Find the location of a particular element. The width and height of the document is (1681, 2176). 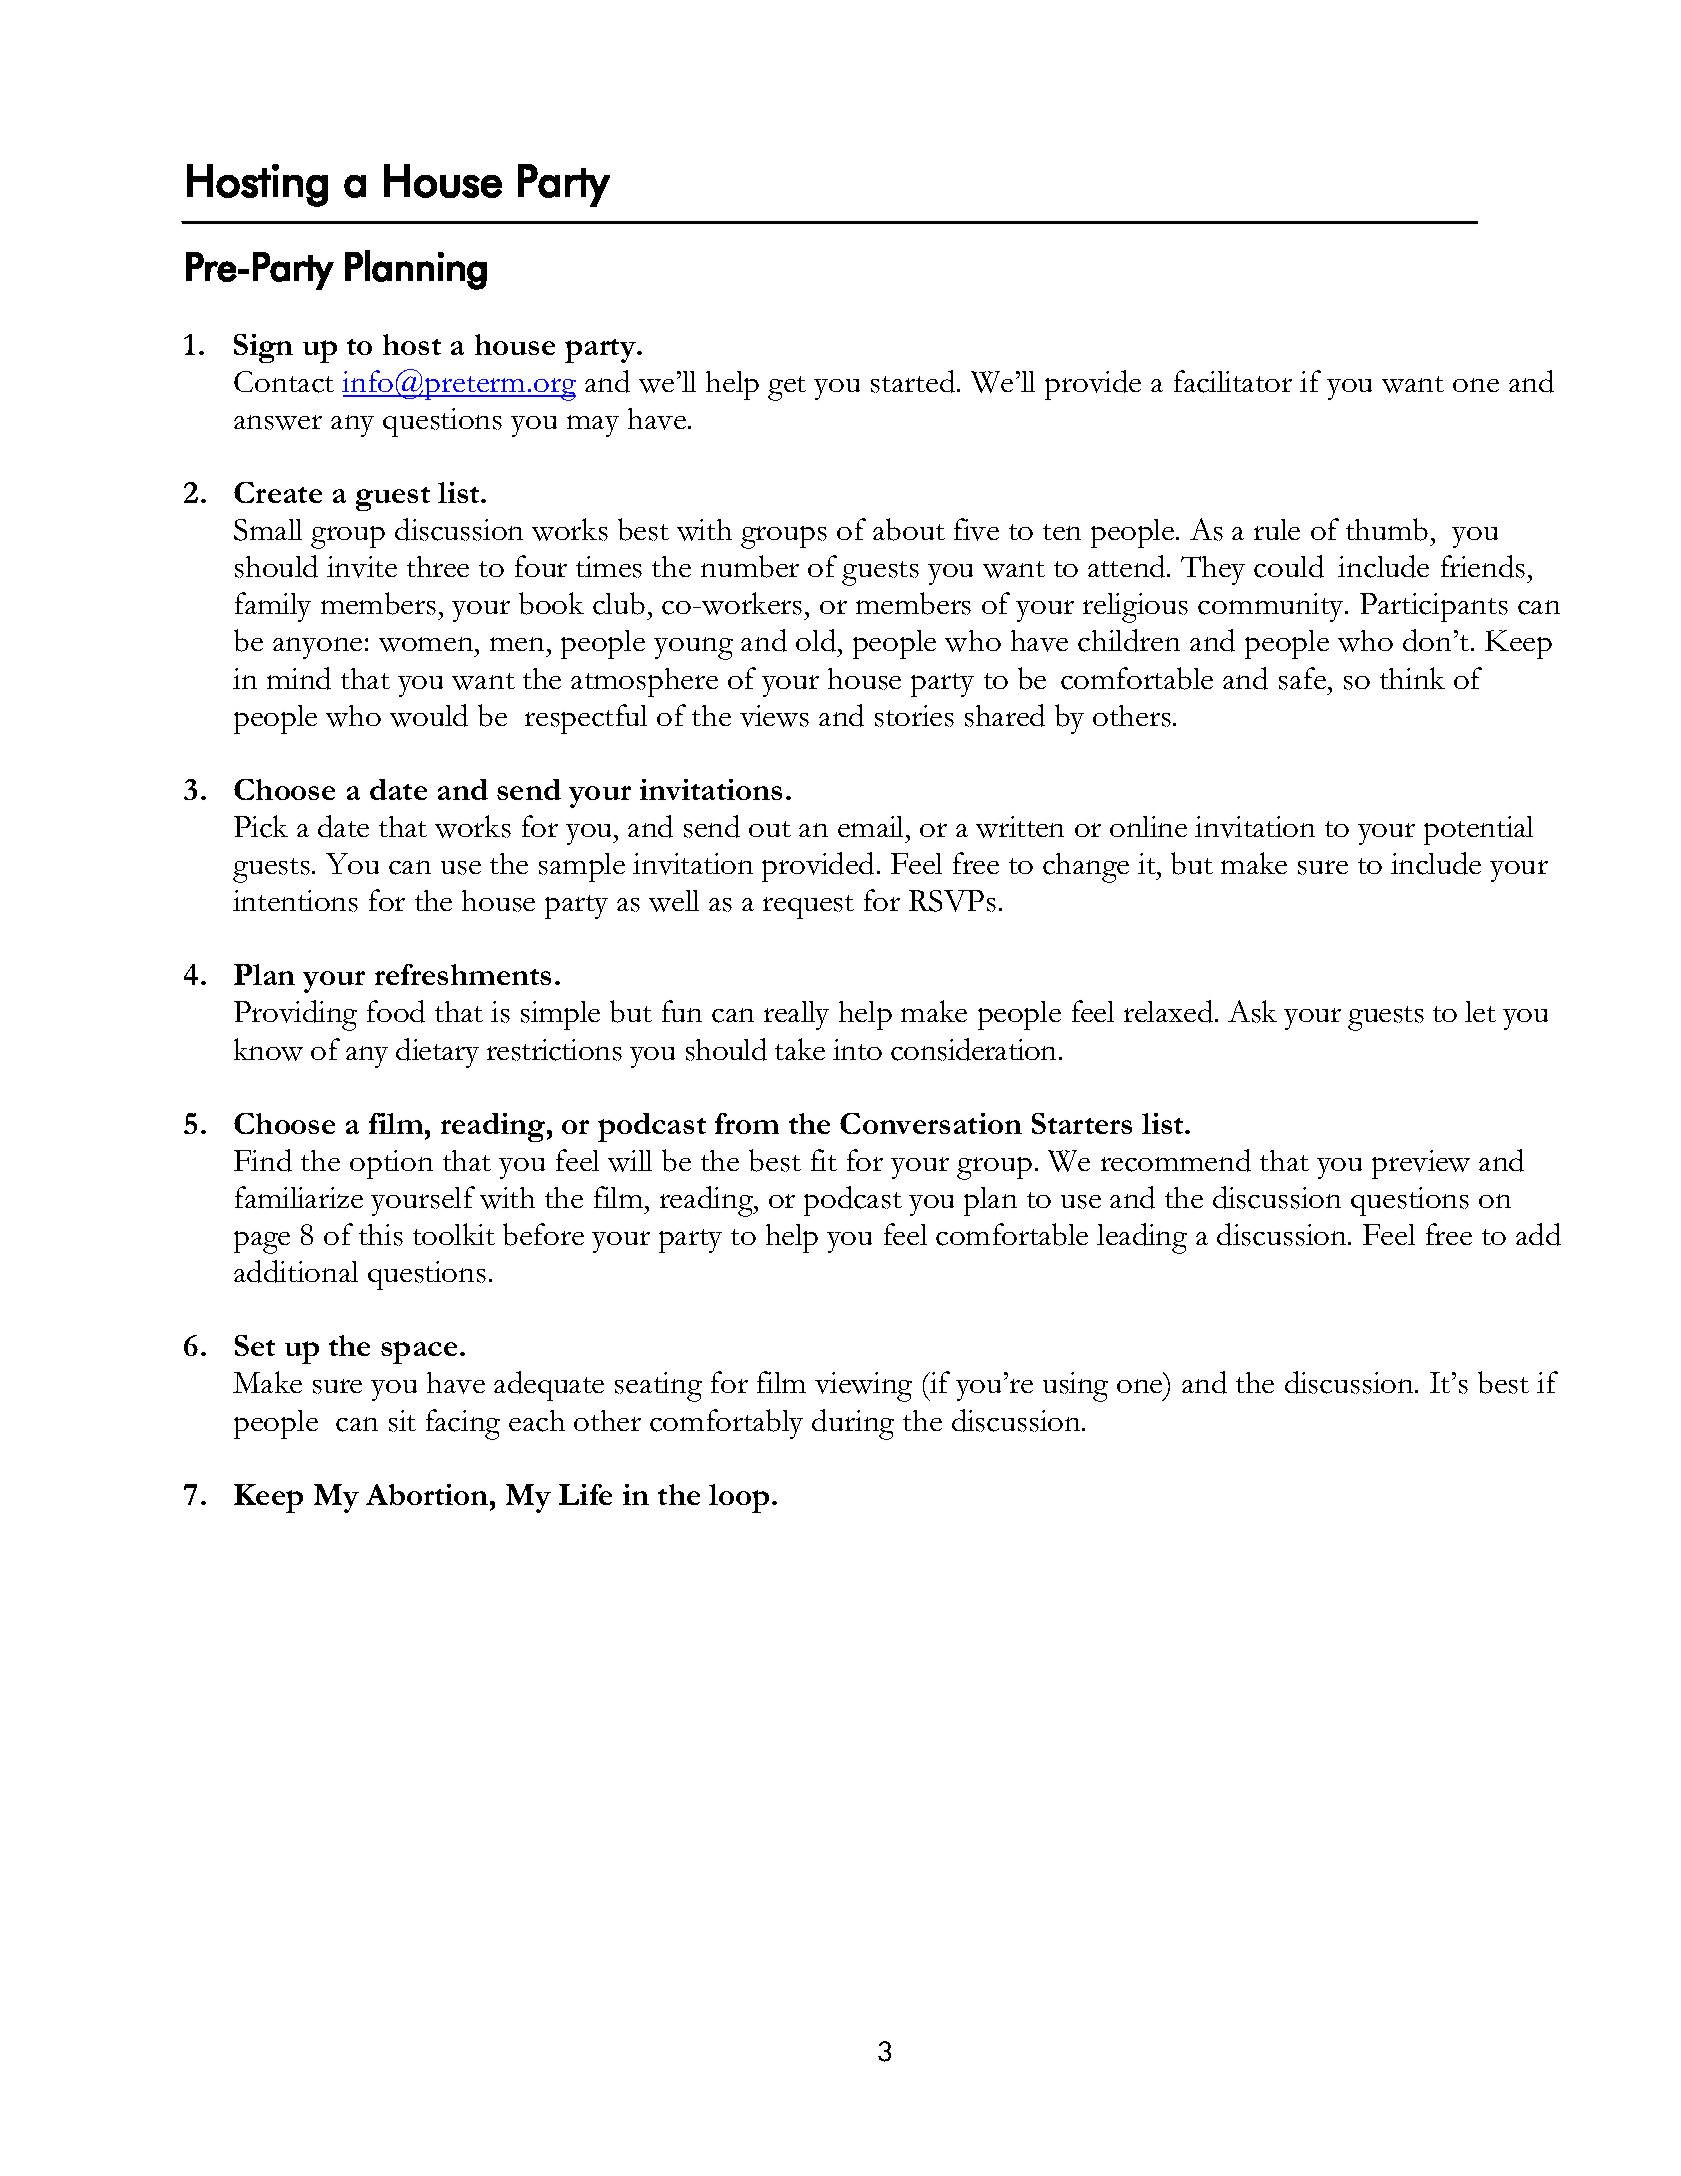

Contact is located at coordinates (284, 382).
